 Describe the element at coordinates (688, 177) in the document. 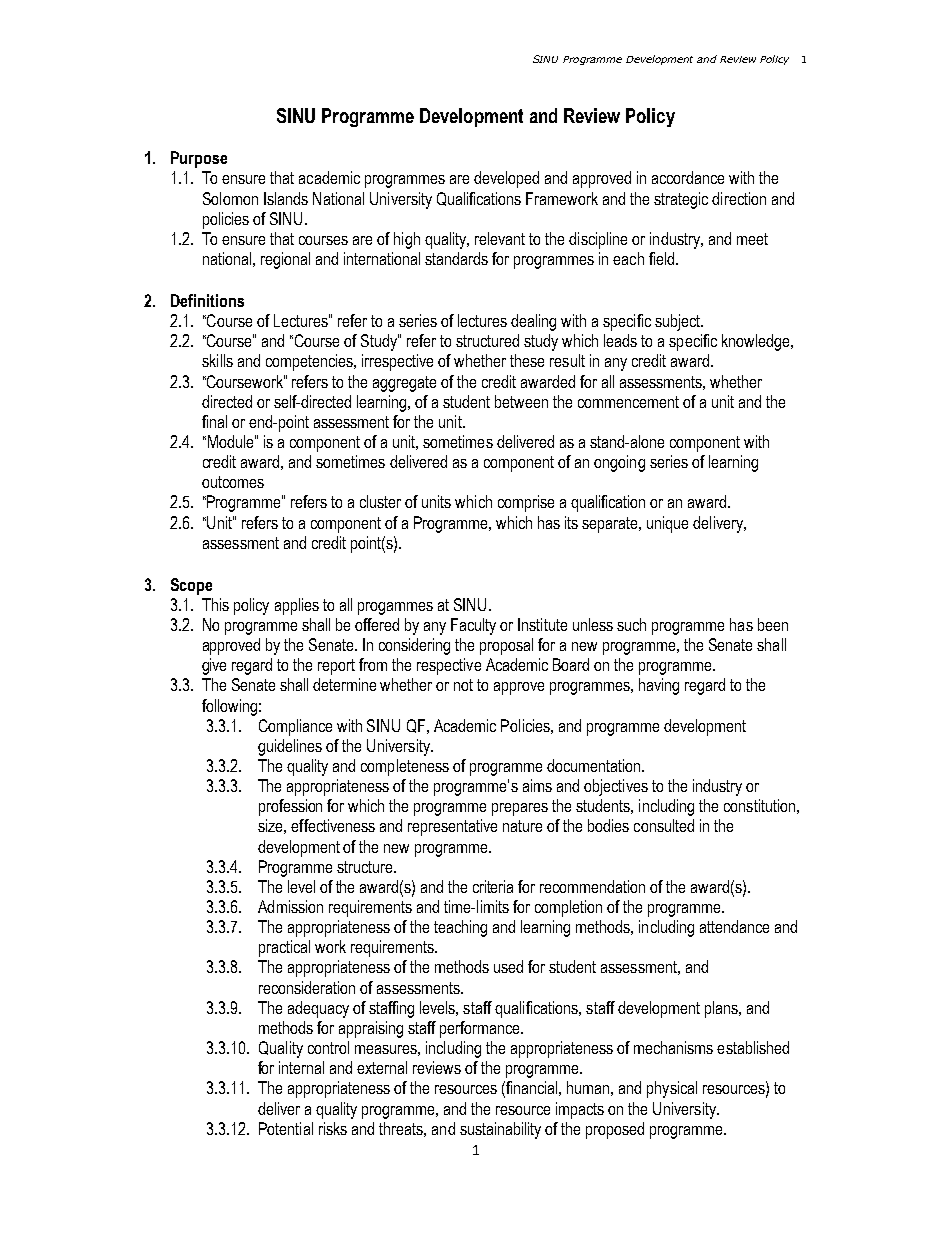

I see `accordance` at that location.
